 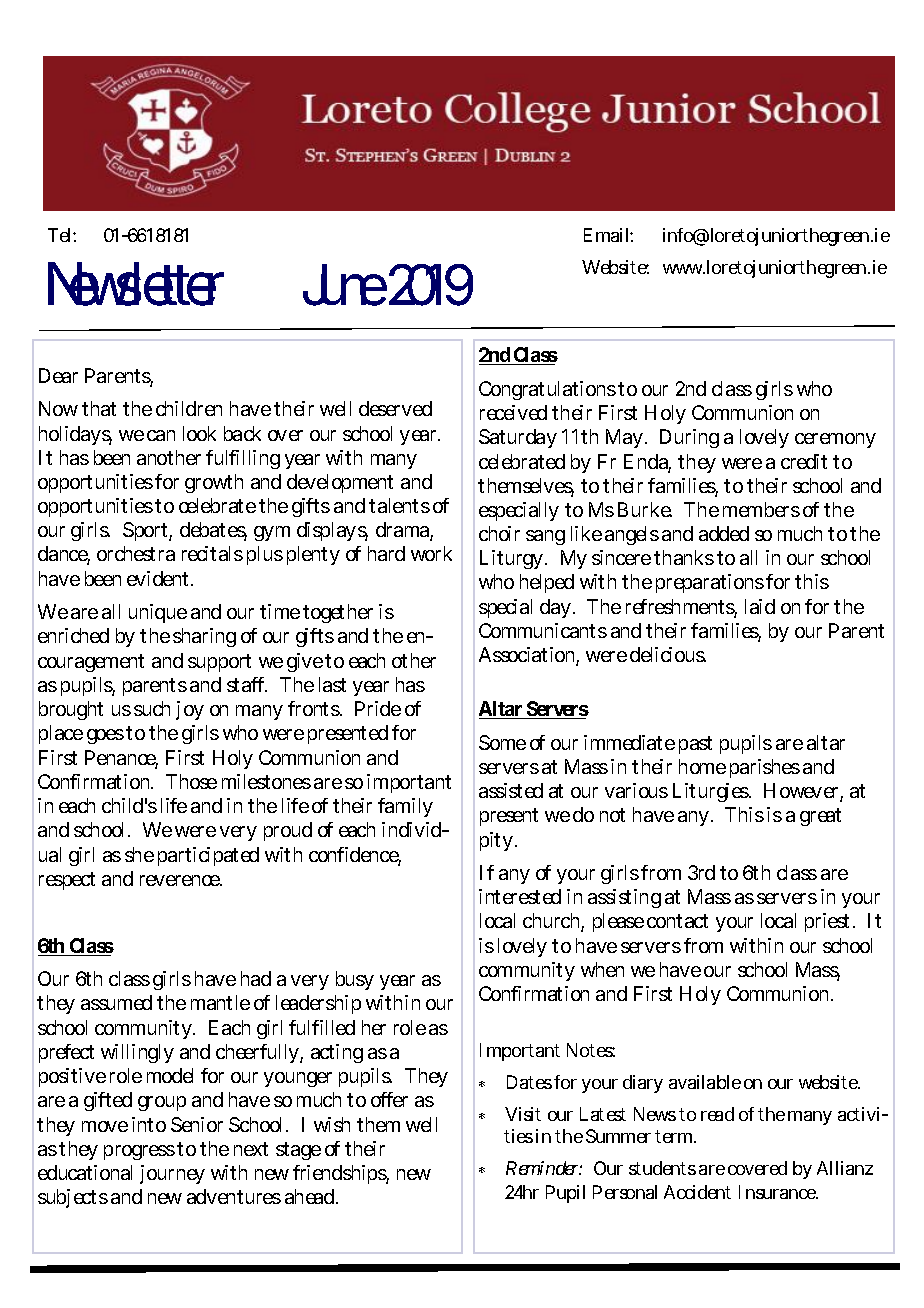 What do you see at coordinates (502, 742) in the screenshot?
I see `Some` at bounding box center [502, 742].
